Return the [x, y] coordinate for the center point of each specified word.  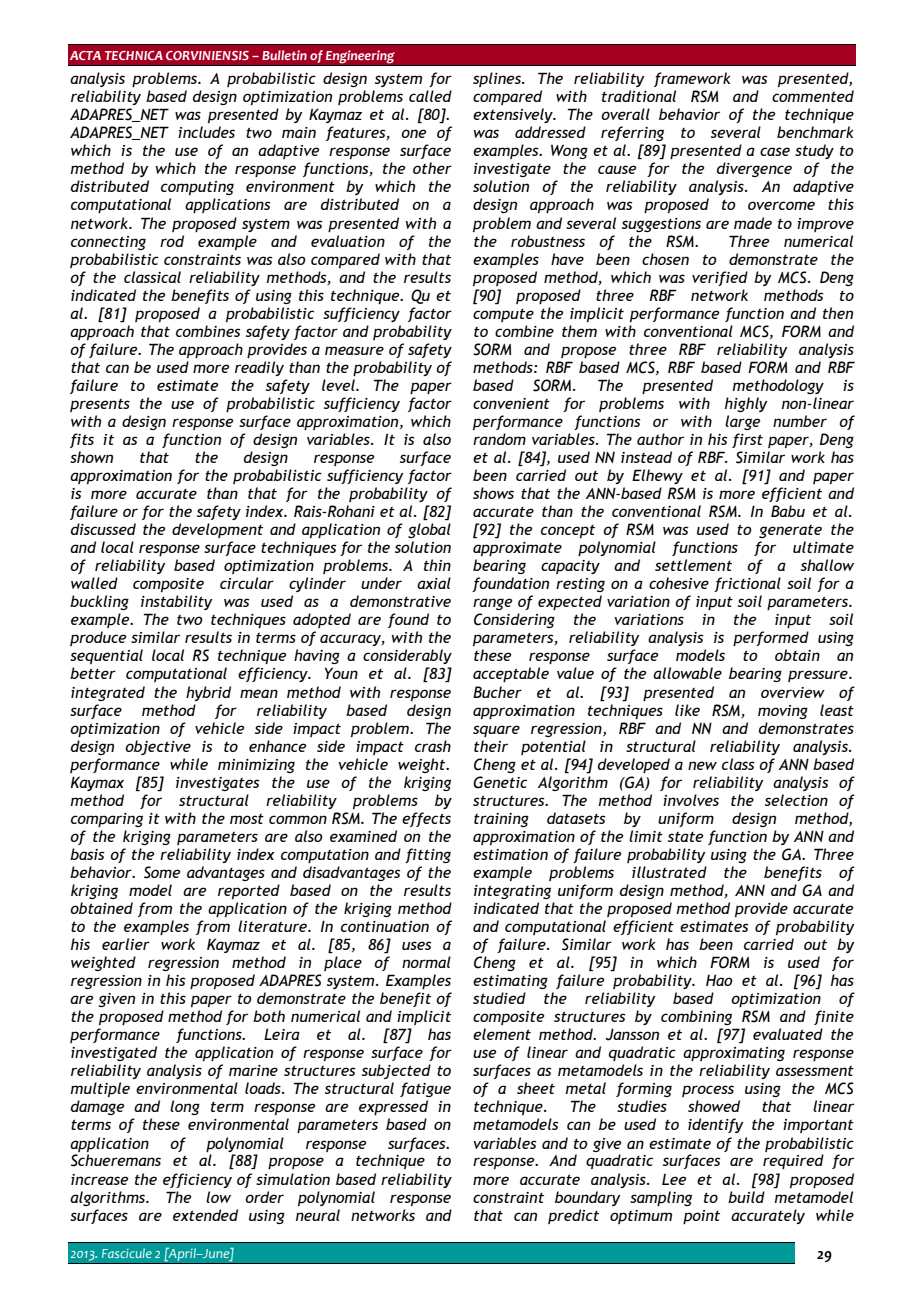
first [747, 440]
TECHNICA [134, 55]
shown [91, 457]
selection [796, 800]
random [499, 439]
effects [426, 819]
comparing [107, 820]
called [430, 96]
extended [205, 1215]
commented [813, 96]
